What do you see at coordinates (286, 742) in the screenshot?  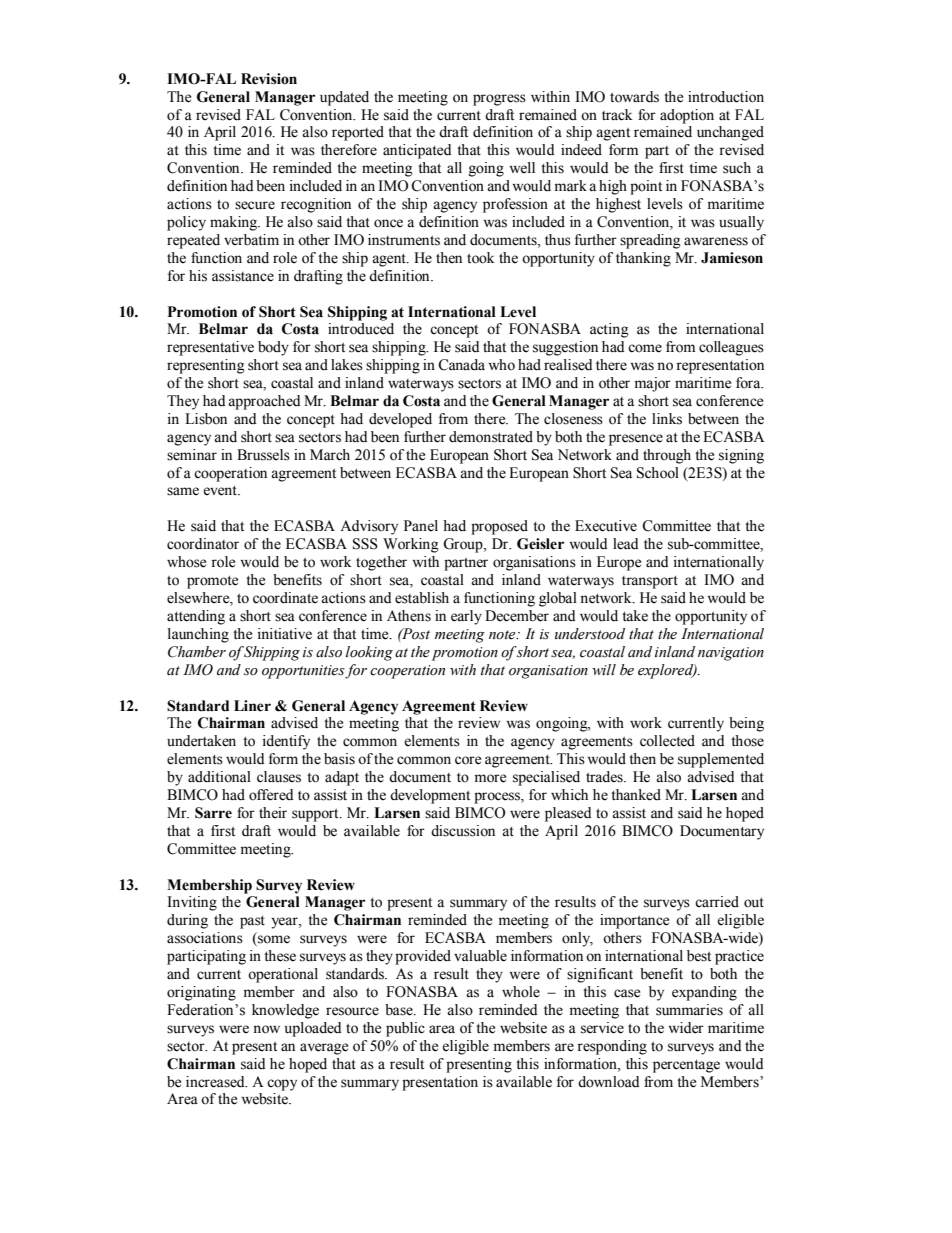 I see `identify` at bounding box center [286, 742].
